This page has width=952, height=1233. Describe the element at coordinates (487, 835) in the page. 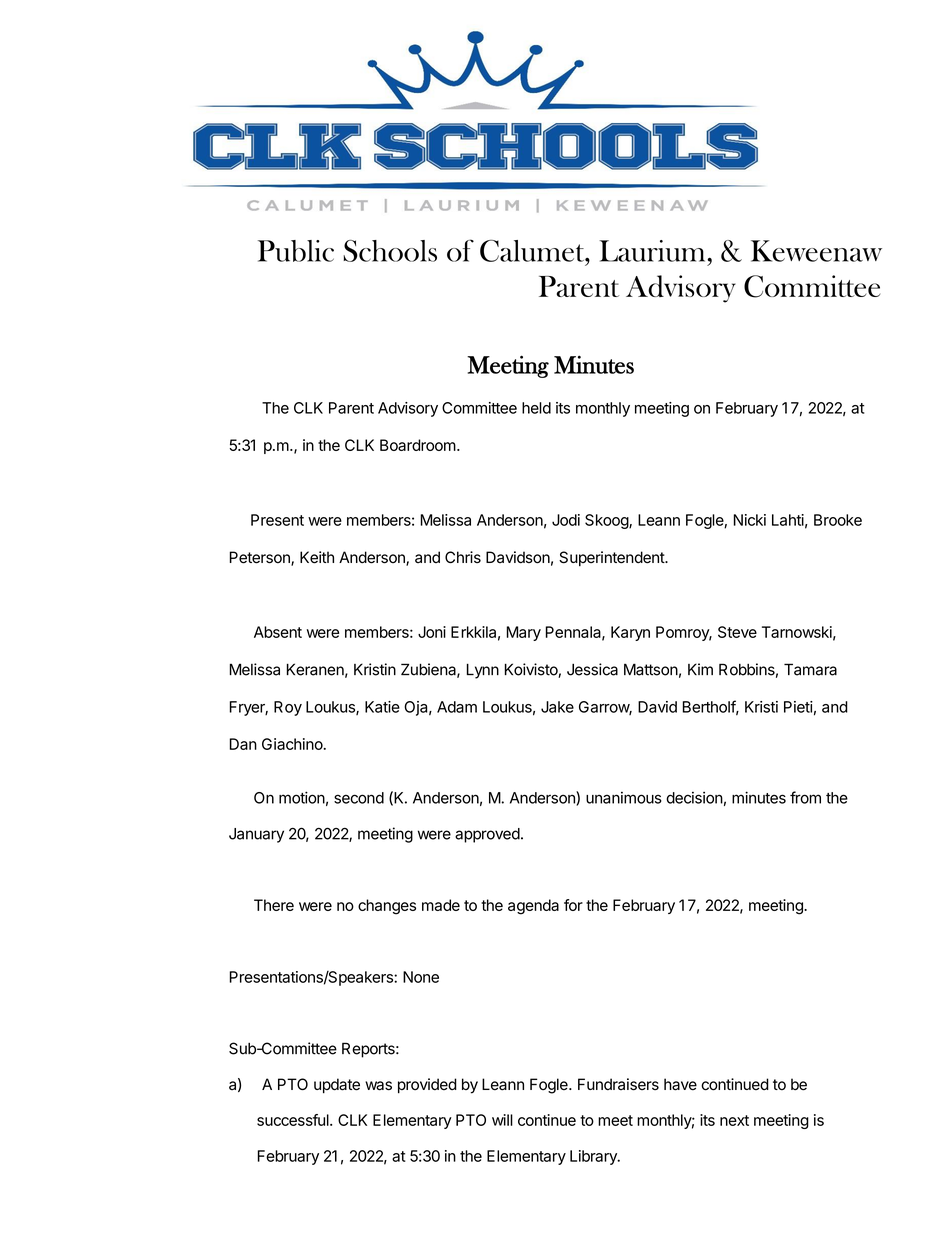

I see `approved` at that location.
